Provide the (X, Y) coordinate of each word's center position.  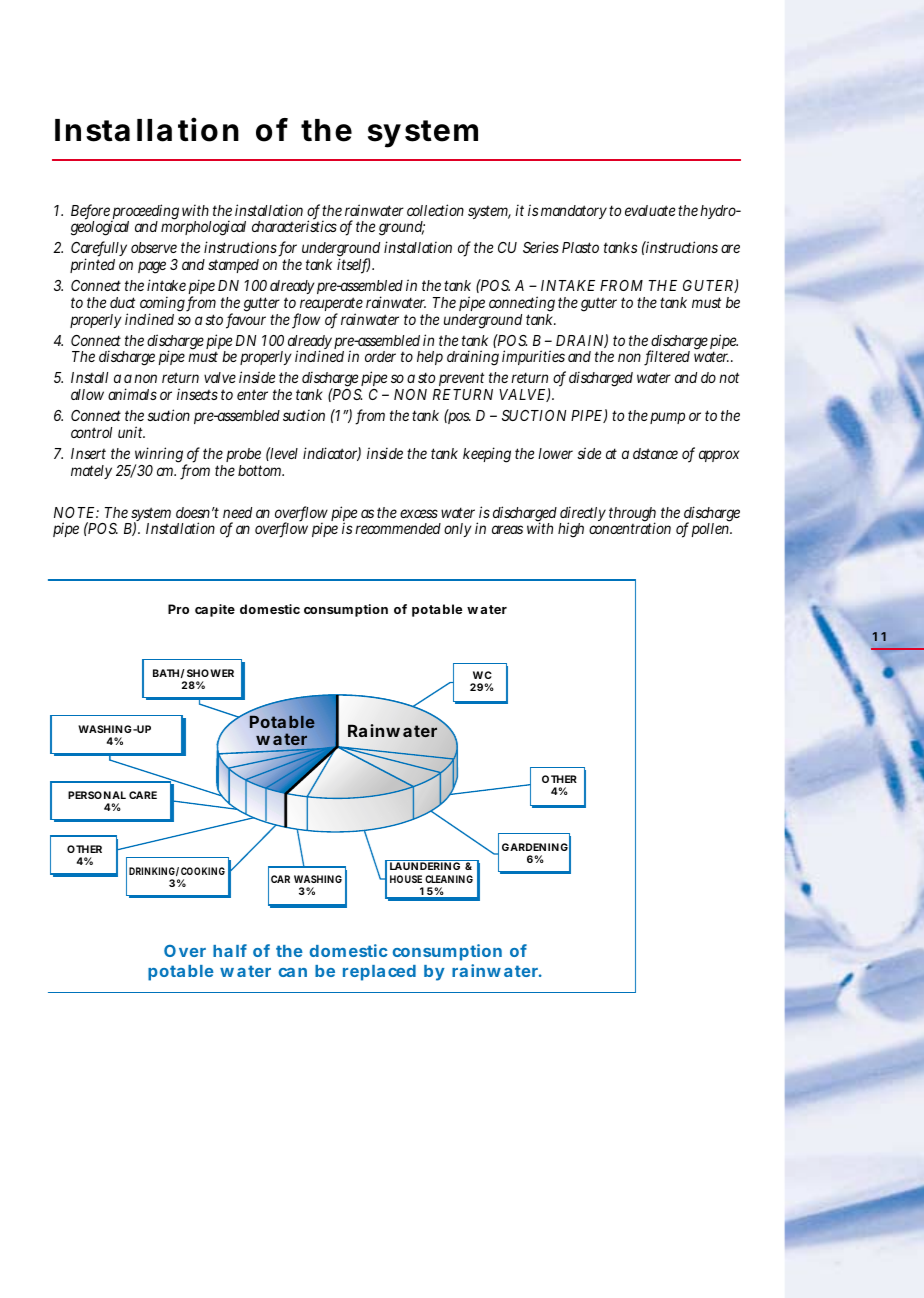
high (571, 530)
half (230, 950)
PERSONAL (97, 795)
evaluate (650, 210)
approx (719, 456)
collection (435, 210)
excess (419, 513)
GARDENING (535, 847)
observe (154, 247)
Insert (88, 453)
